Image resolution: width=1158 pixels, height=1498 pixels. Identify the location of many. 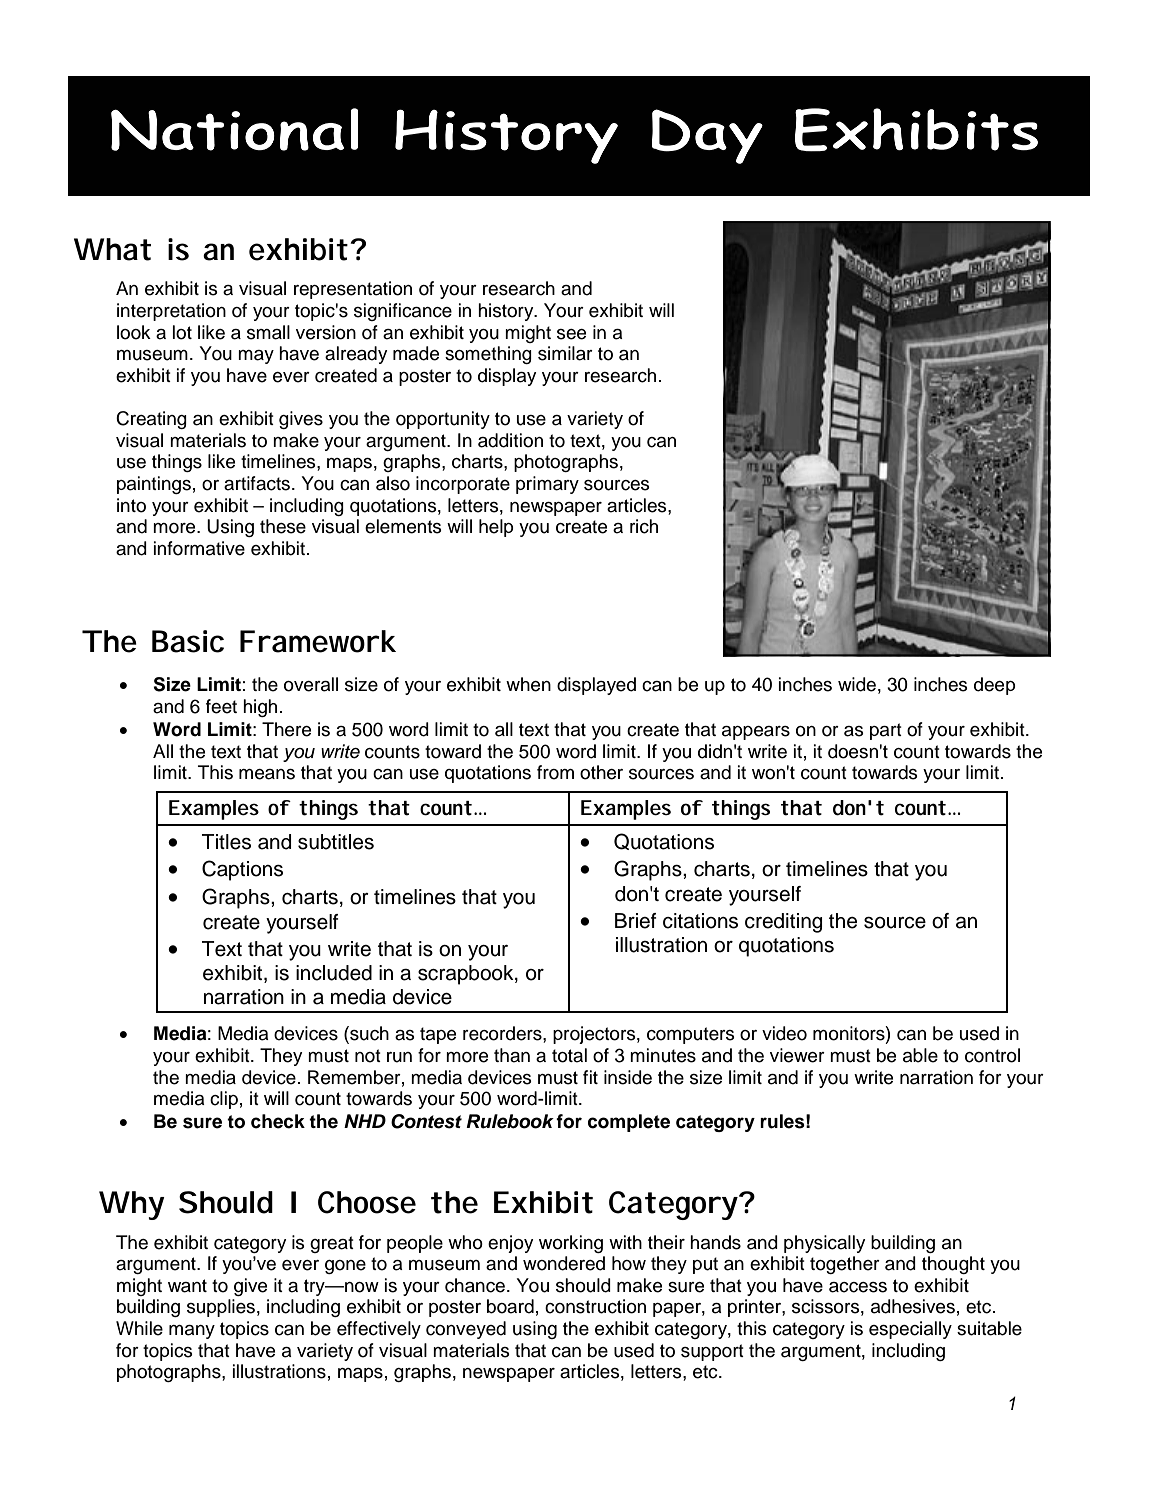
(192, 1332).
